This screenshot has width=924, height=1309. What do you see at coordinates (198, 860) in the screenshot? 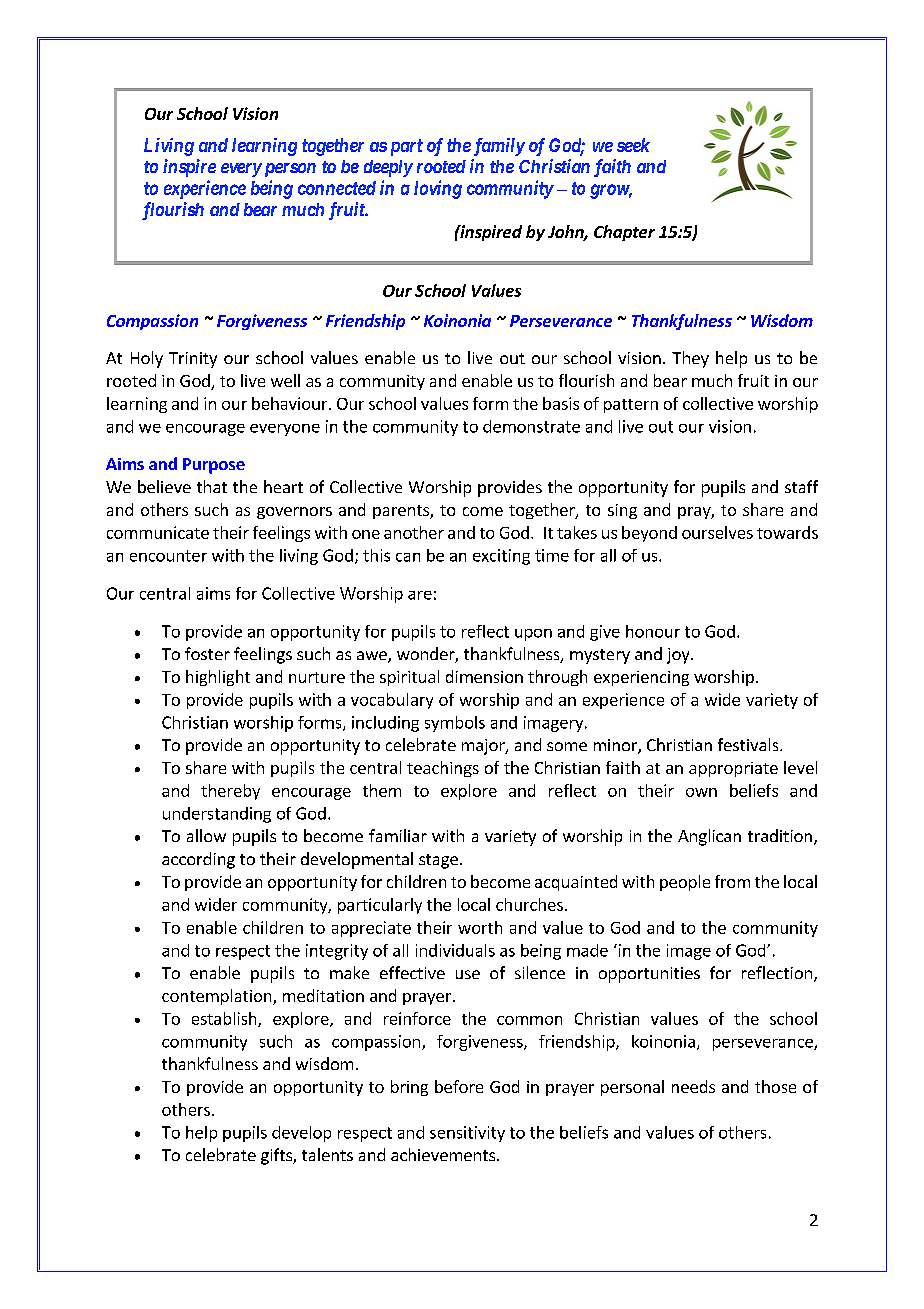
I see `according` at bounding box center [198, 860].
